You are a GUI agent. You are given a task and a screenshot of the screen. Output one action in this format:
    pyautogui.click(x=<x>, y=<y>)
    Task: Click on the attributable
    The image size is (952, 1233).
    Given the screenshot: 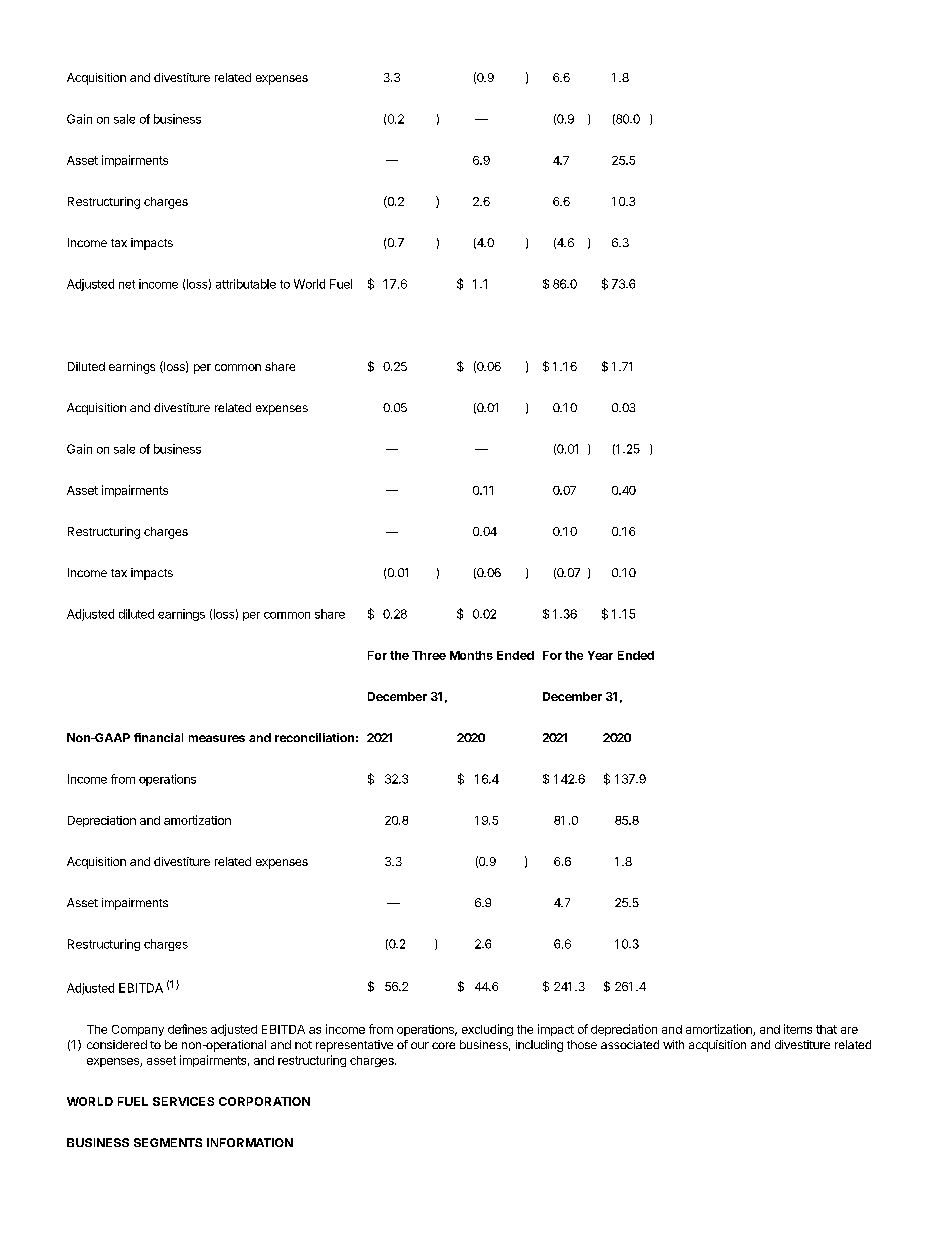 What is the action you would take?
    pyautogui.click(x=246, y=284)
